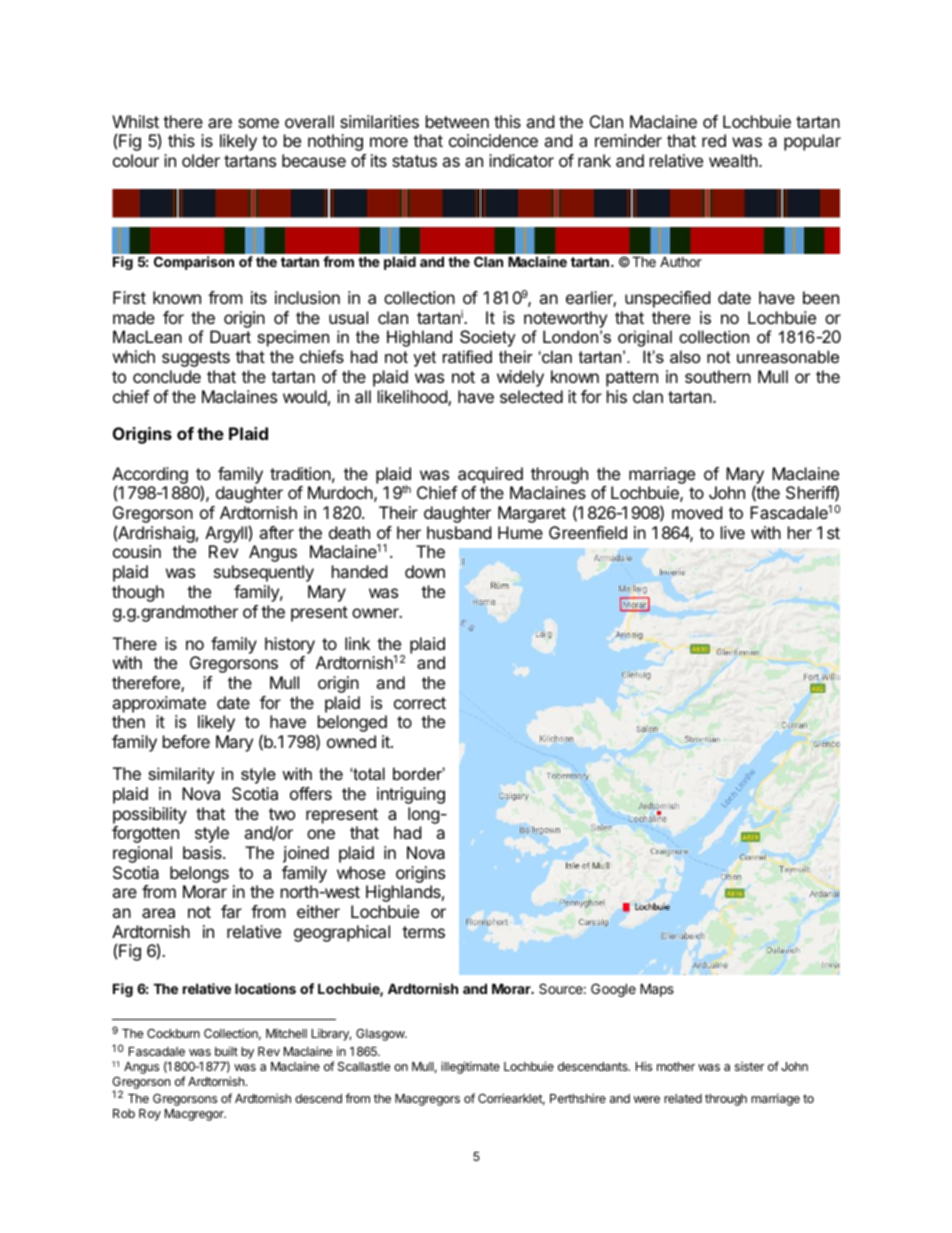  I want to click on older, so click(201, 160).
